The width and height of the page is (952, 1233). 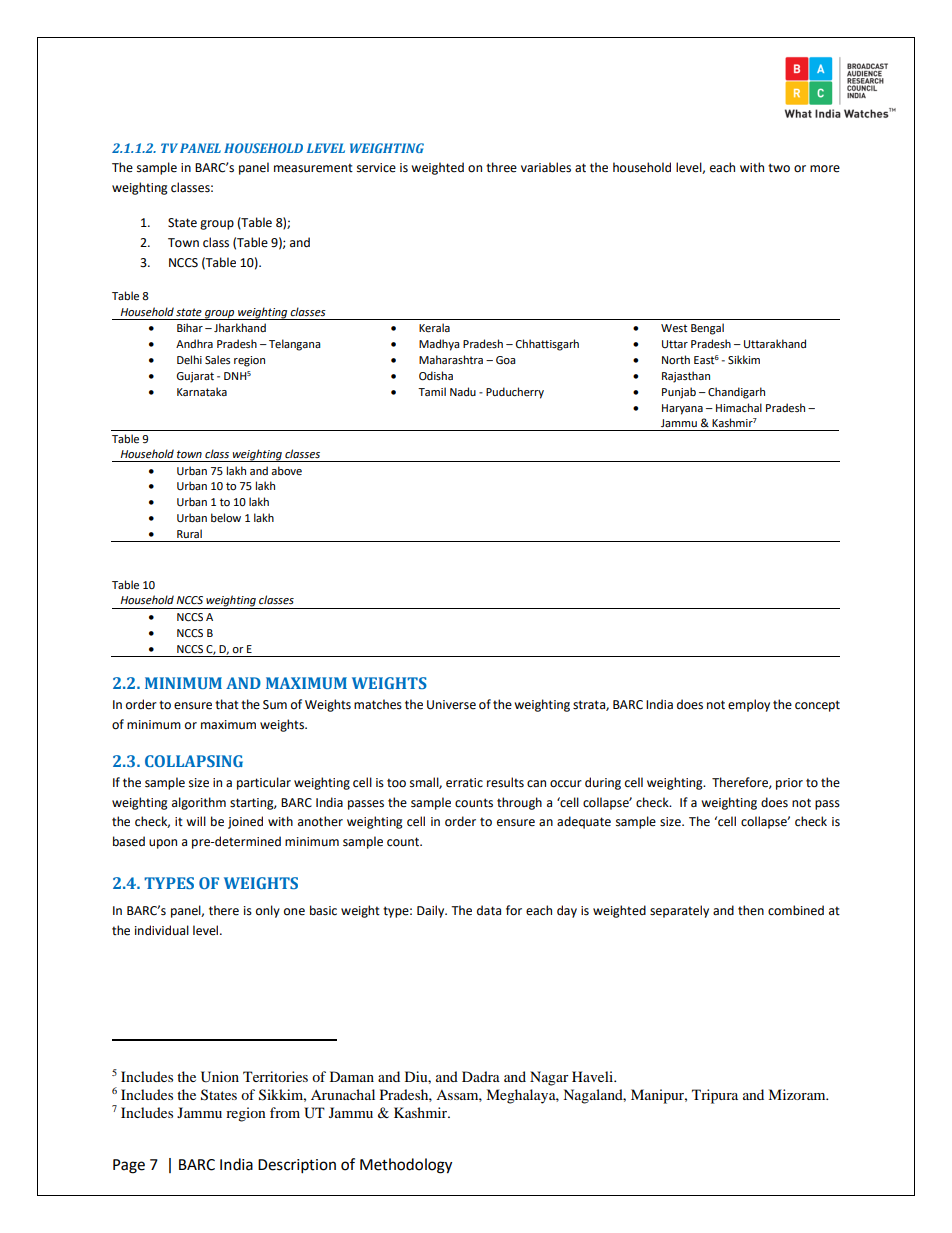 I want to click on measurement, so click(x=313, y=168).
